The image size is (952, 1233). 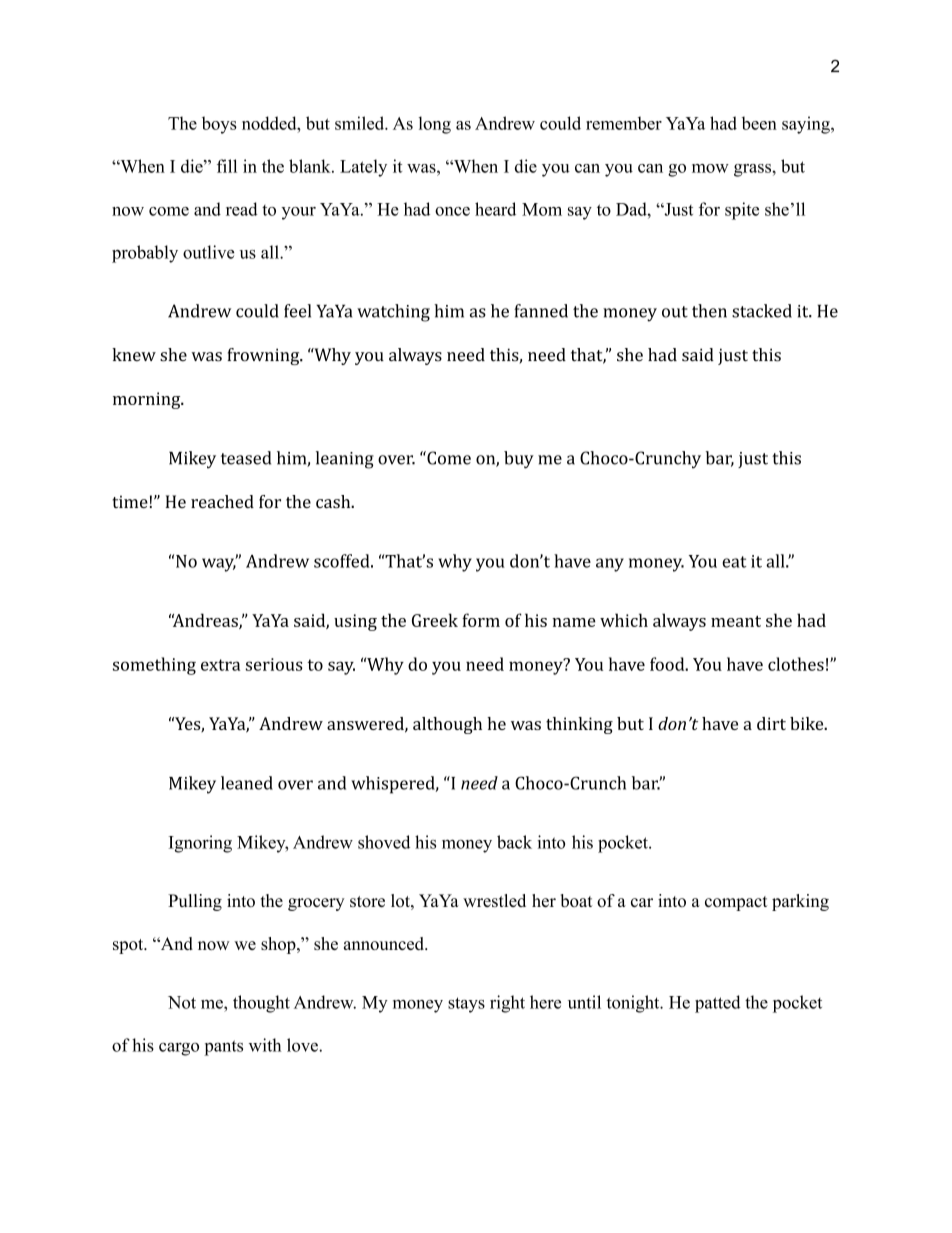 I want to click on buy, so click(x=519, y=460).
